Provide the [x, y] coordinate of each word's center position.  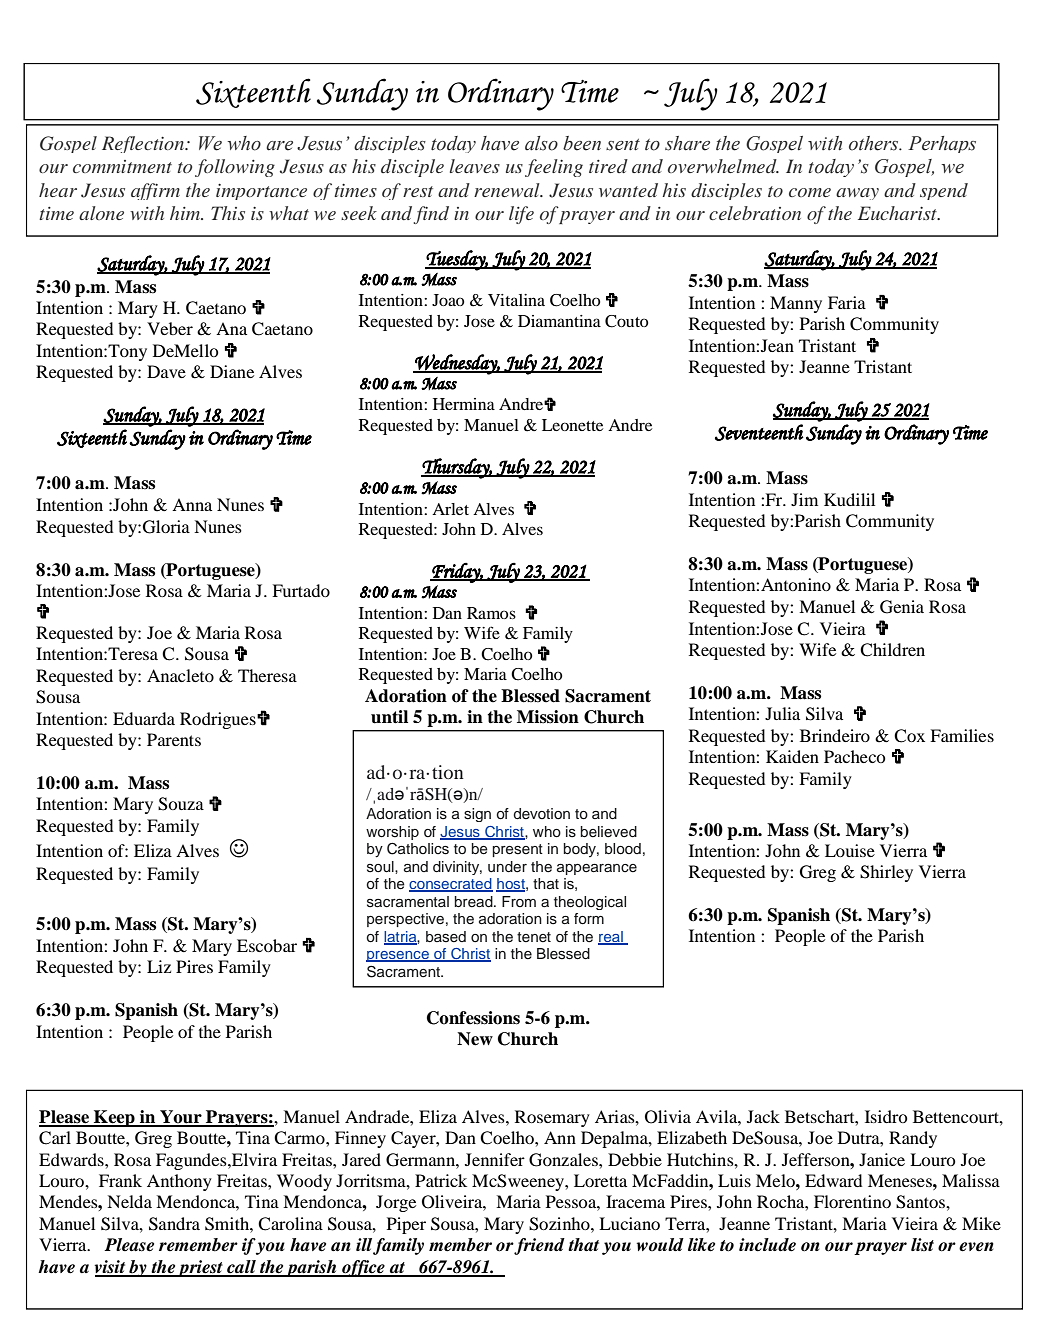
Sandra [174, 1224]
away [857, 194]
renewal [508, 190]
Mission [548, 717]
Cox [909, 736]
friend [539, 1246]
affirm [155, 191]
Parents [174, 739]
